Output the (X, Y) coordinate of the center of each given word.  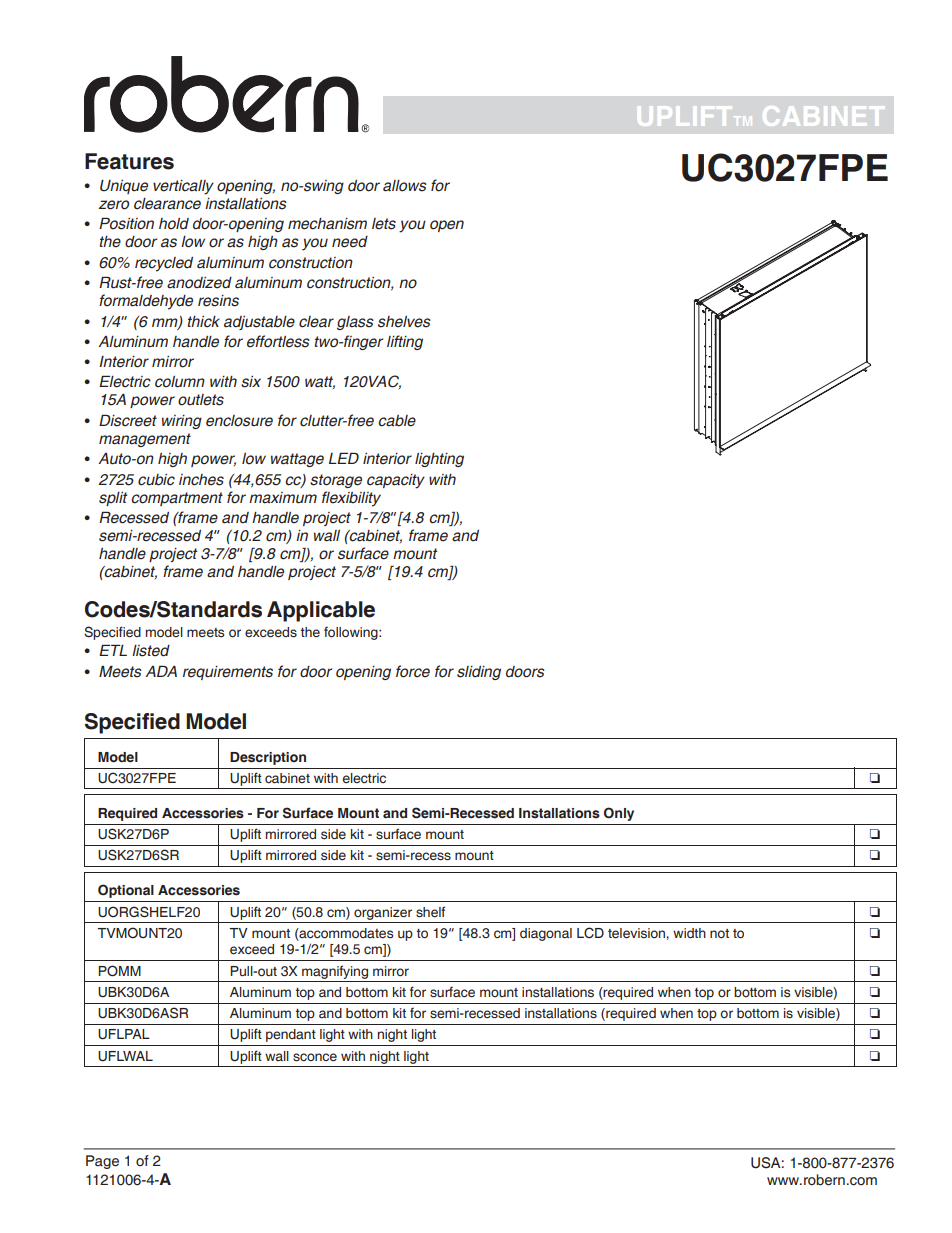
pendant (291, 1035)
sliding (479, 673)
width (689, 933)
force (413, 671)
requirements (228, 673)
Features (129, 161)
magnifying (335, 972)
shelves (404, 322)
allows (405, 186)
